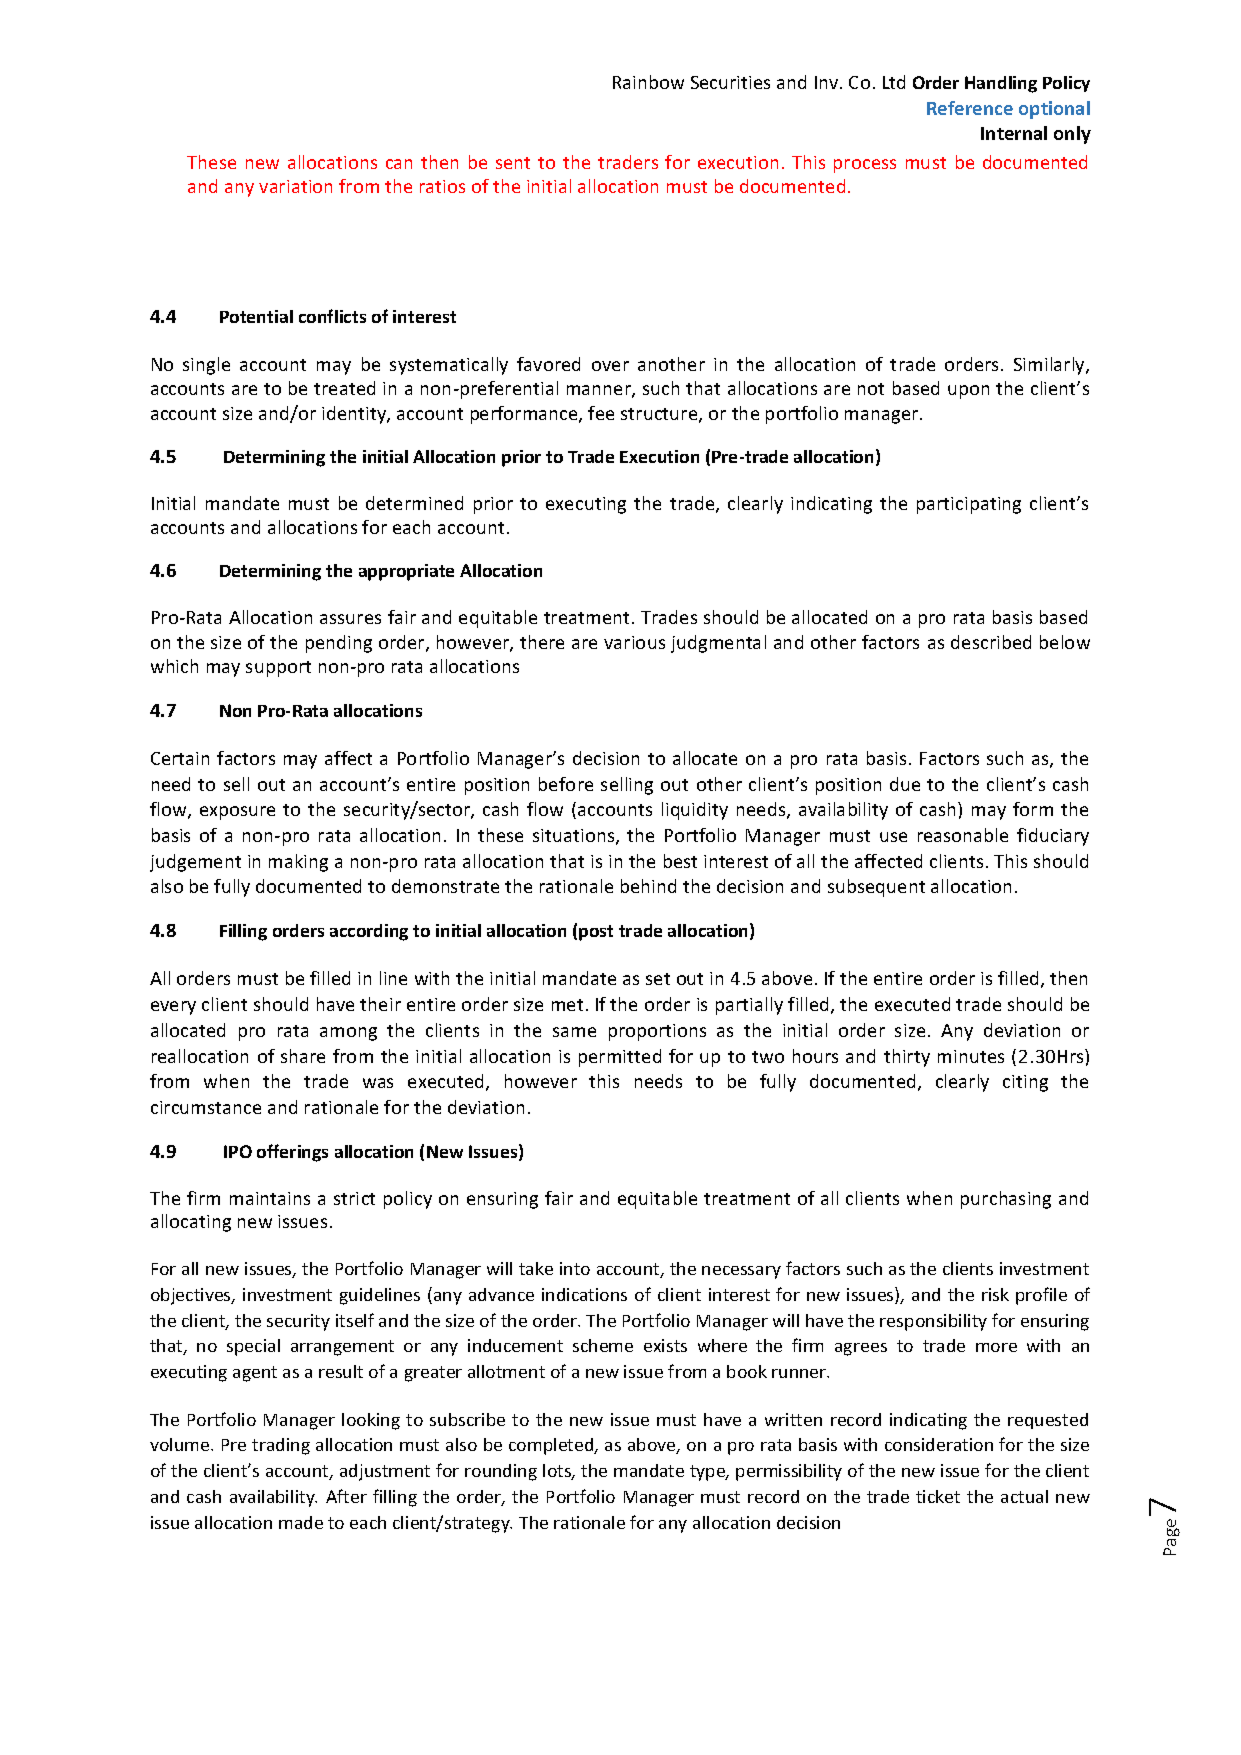  What do you see at coordinates (513, 163) in the screenshot?
I see `sent` at bounding box center [513, 163].
